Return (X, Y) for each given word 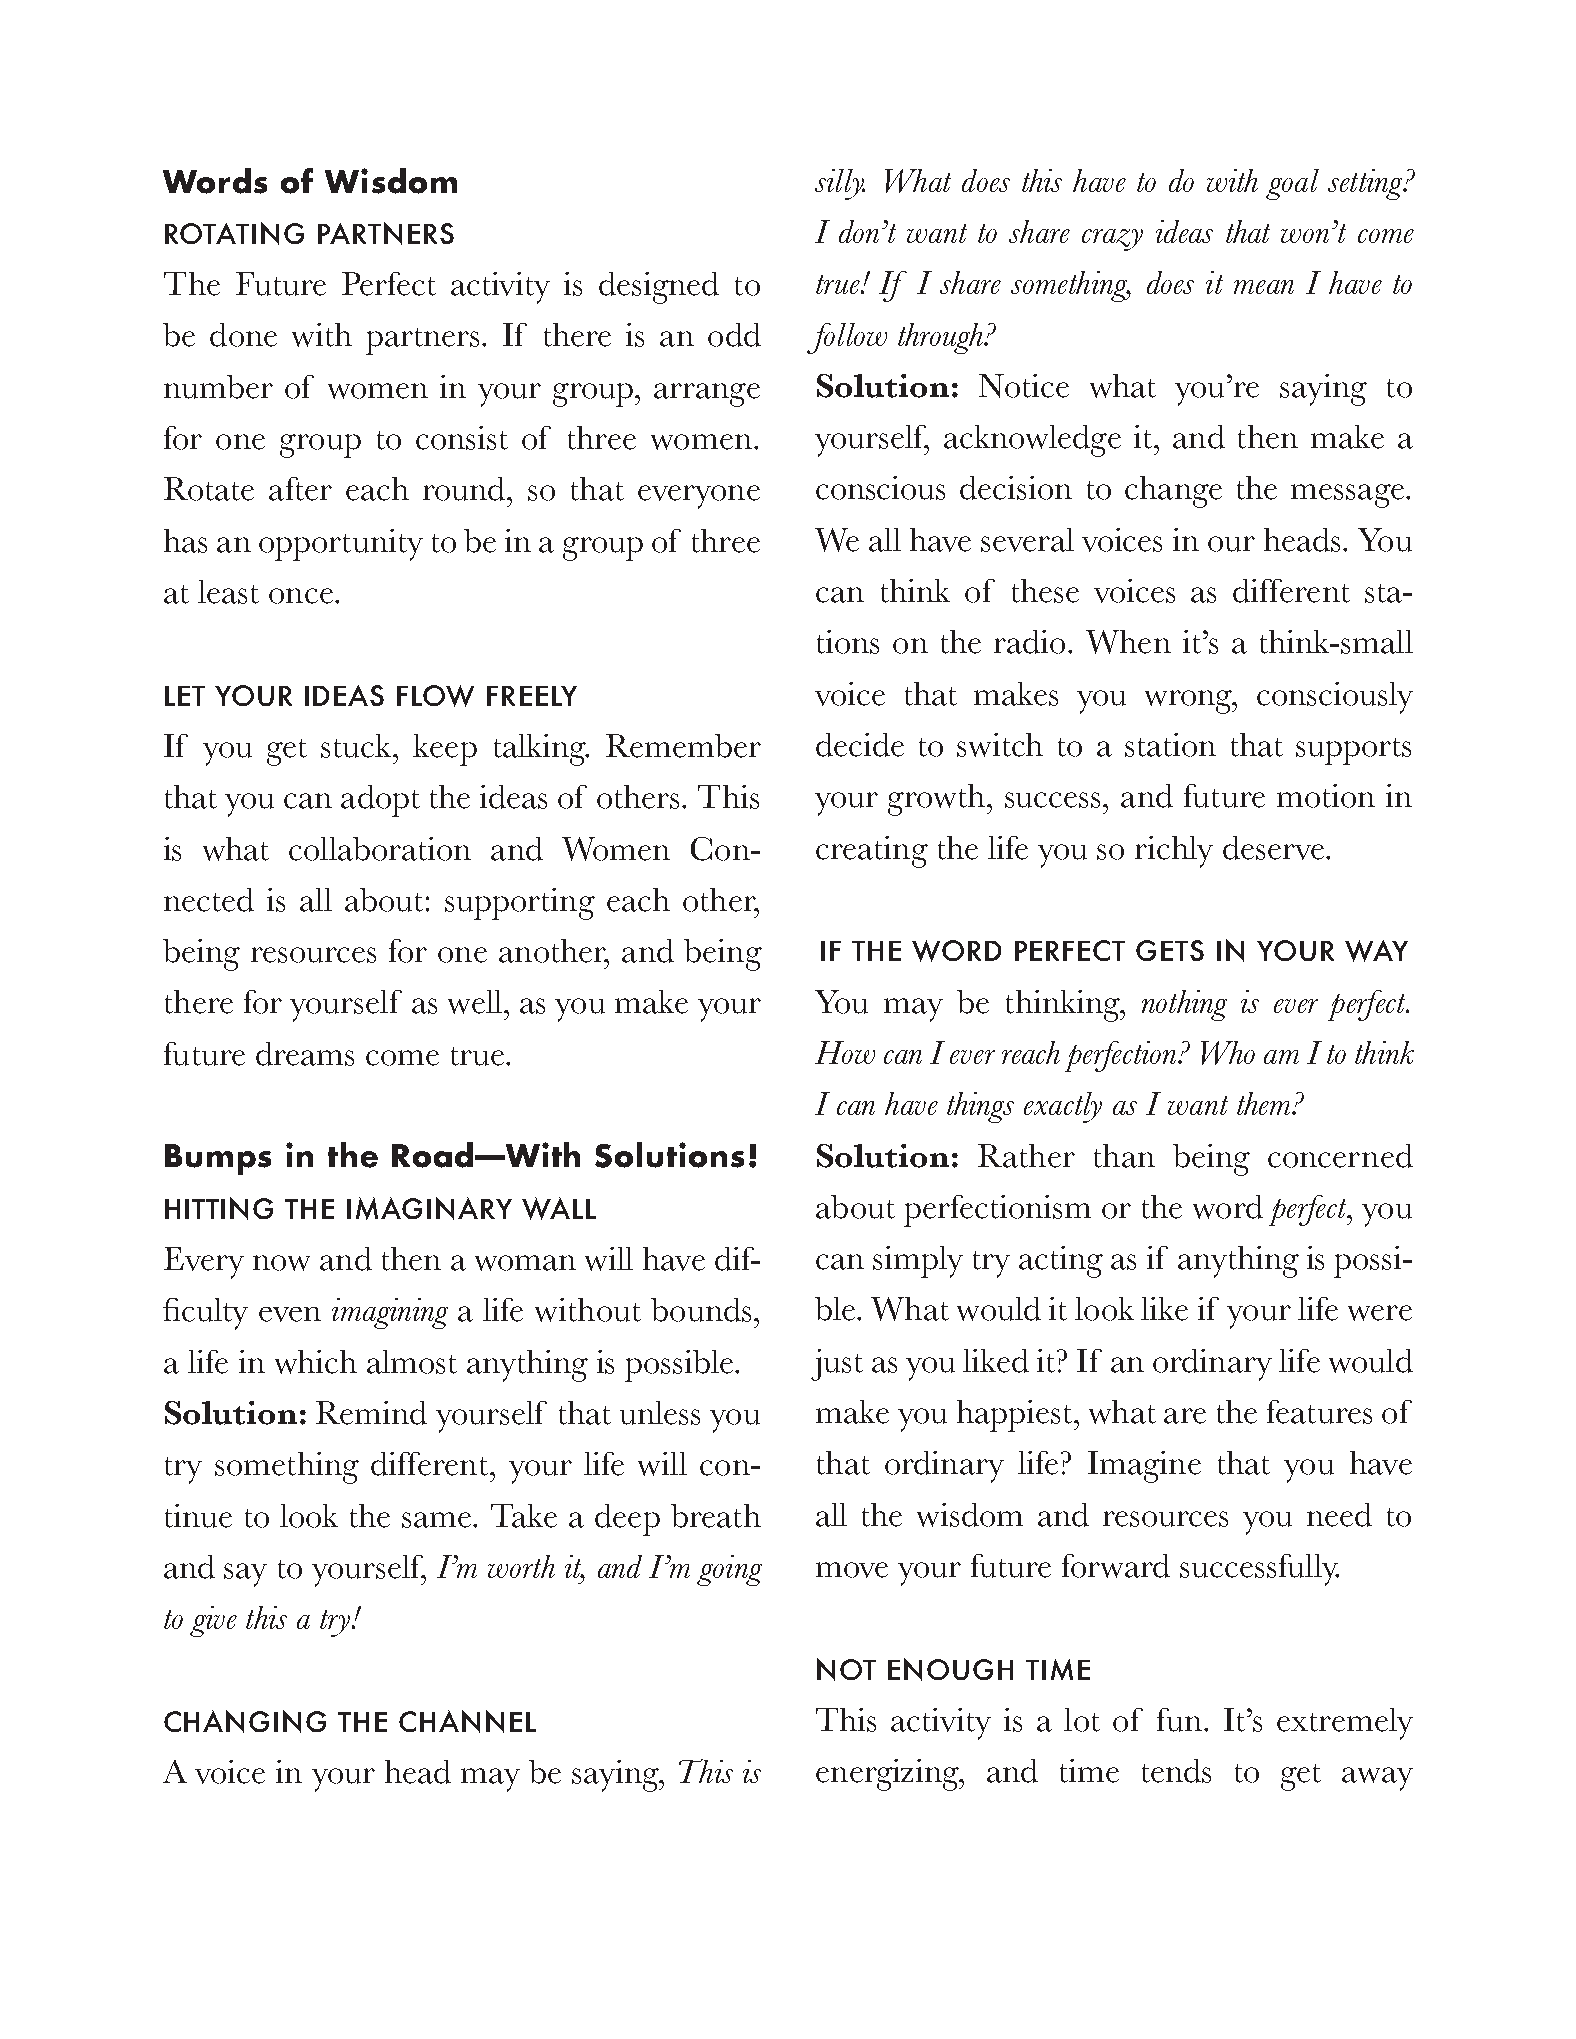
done (243, 335)
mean (1264, 287)
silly (840, 184)
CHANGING (245, 1721)
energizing (889, 1775)
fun (1179, 1720)
